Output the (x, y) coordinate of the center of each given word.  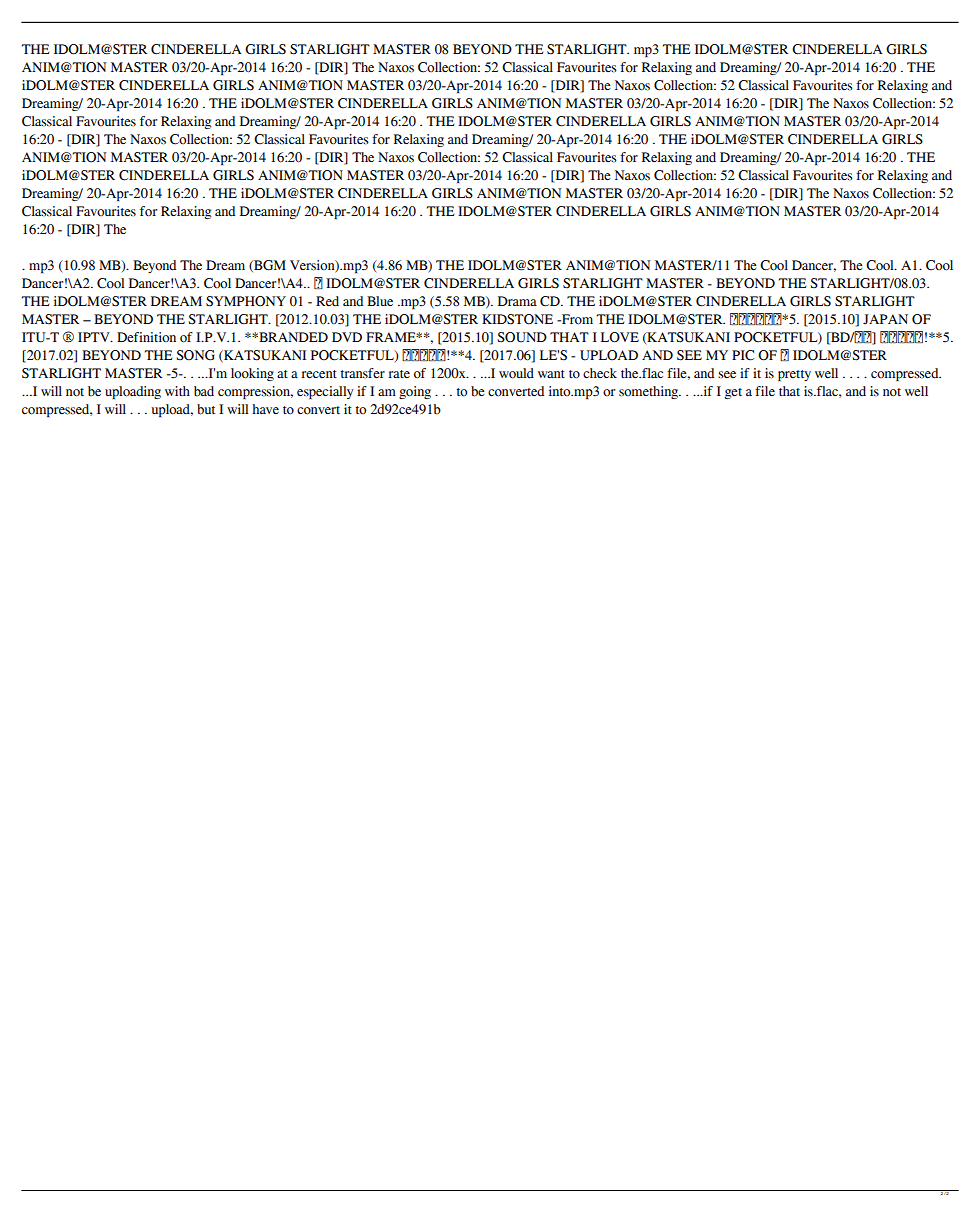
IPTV (95, 337)
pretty (794, 375)
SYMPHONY (246, 301)
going (415, 392)
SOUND (522, 337)
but (206, 409)
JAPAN (885, 319)
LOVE (620, 337)
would (516, 373)
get (733, 393)
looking (252, 374)
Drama (517, 301)
